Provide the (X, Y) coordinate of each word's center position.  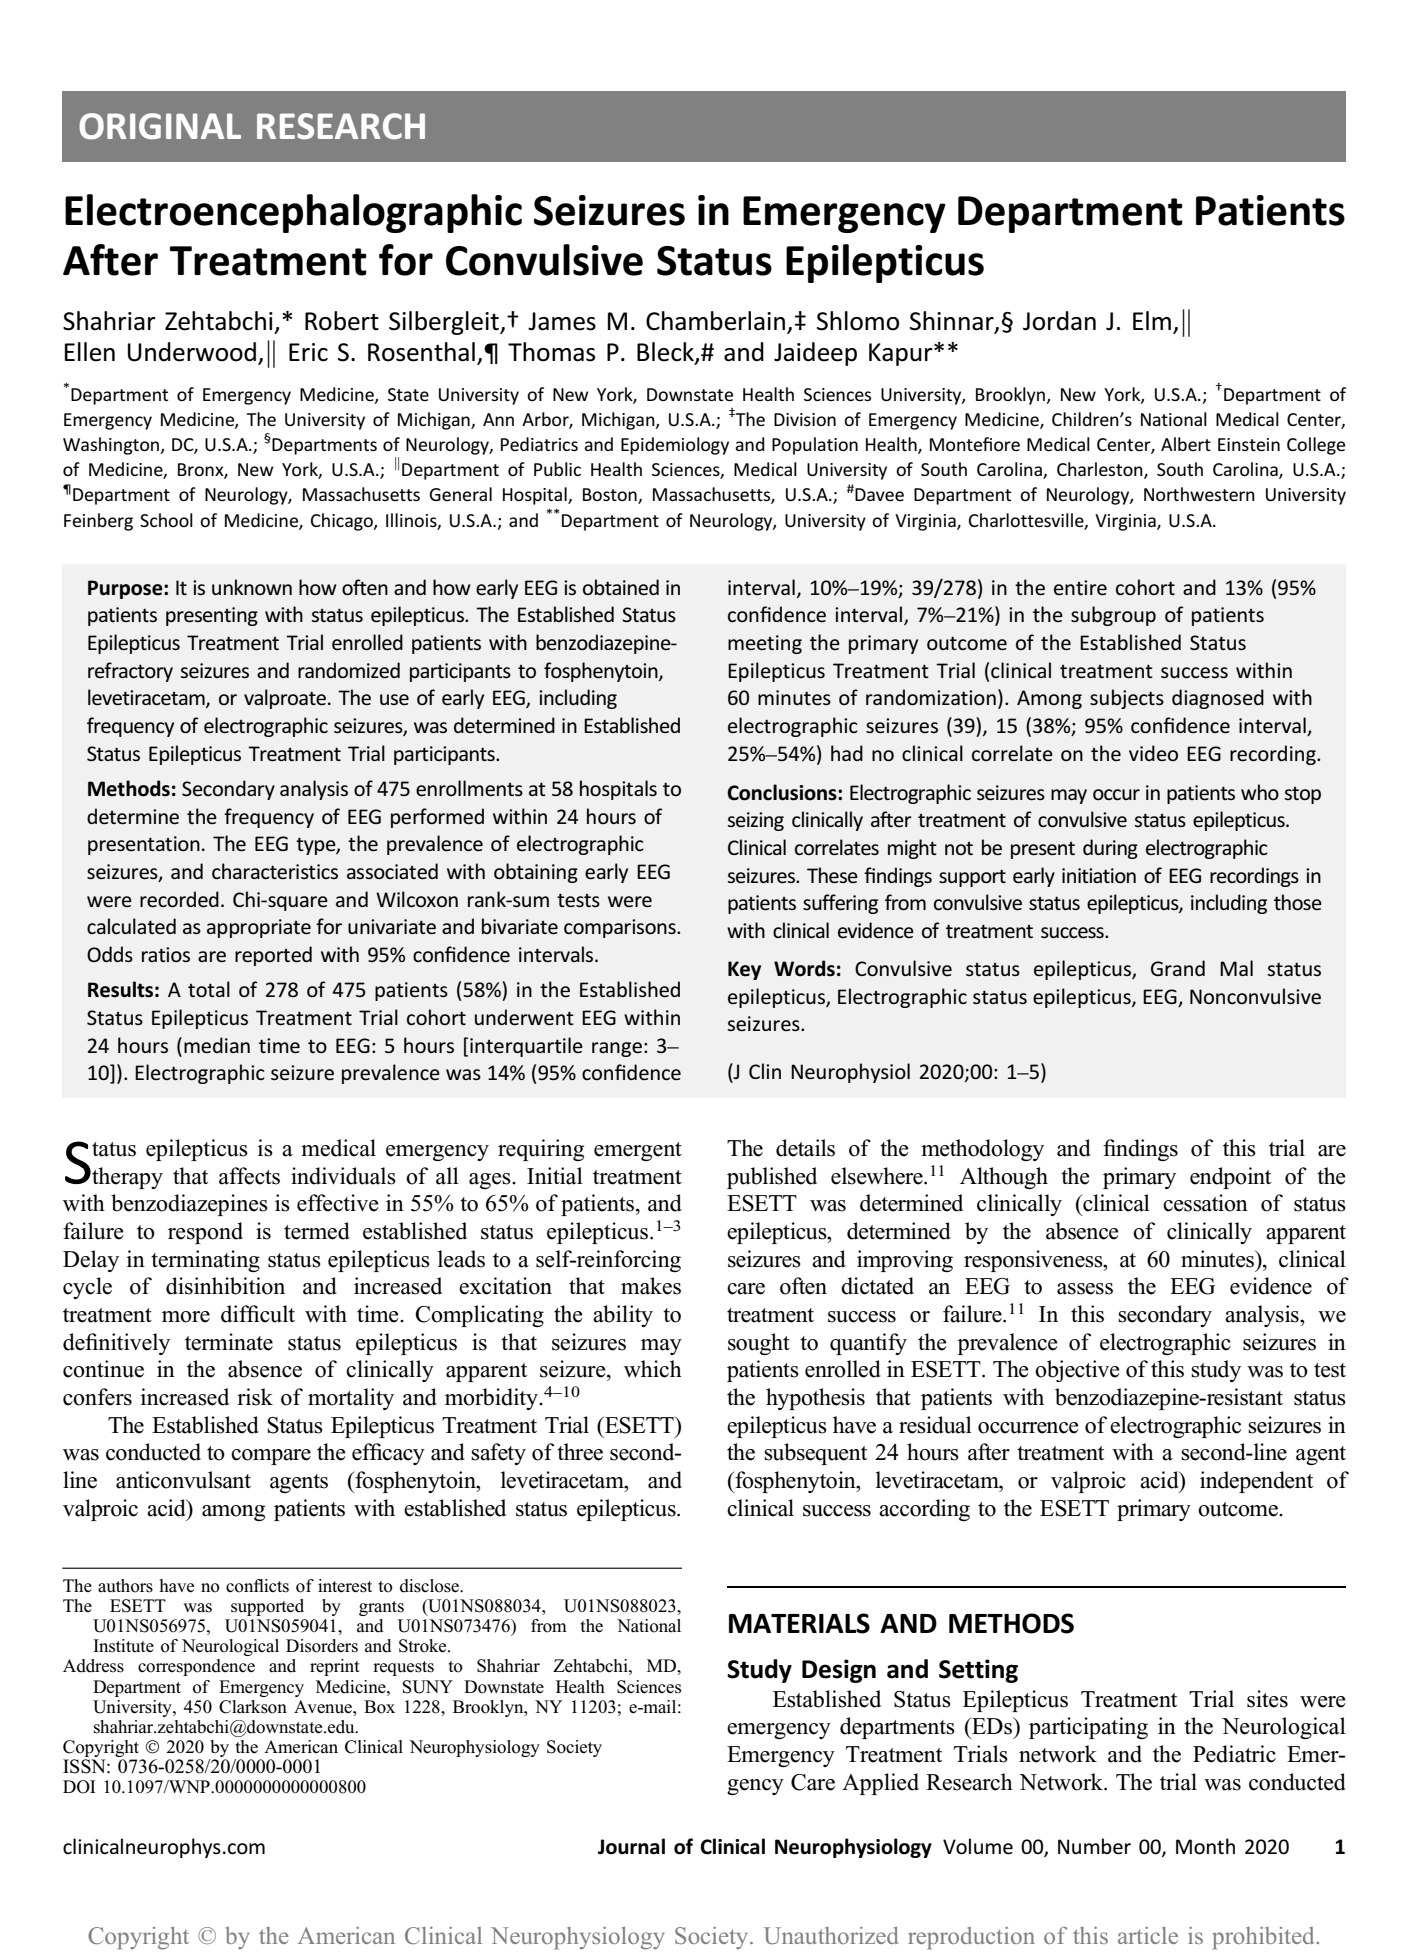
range (617, 1049)
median (217, 1045)
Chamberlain (715, 321)
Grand (1178, 968)
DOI (79, 1787)
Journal (631, 1846)
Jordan (1059, 321)
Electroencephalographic (293, 213)
